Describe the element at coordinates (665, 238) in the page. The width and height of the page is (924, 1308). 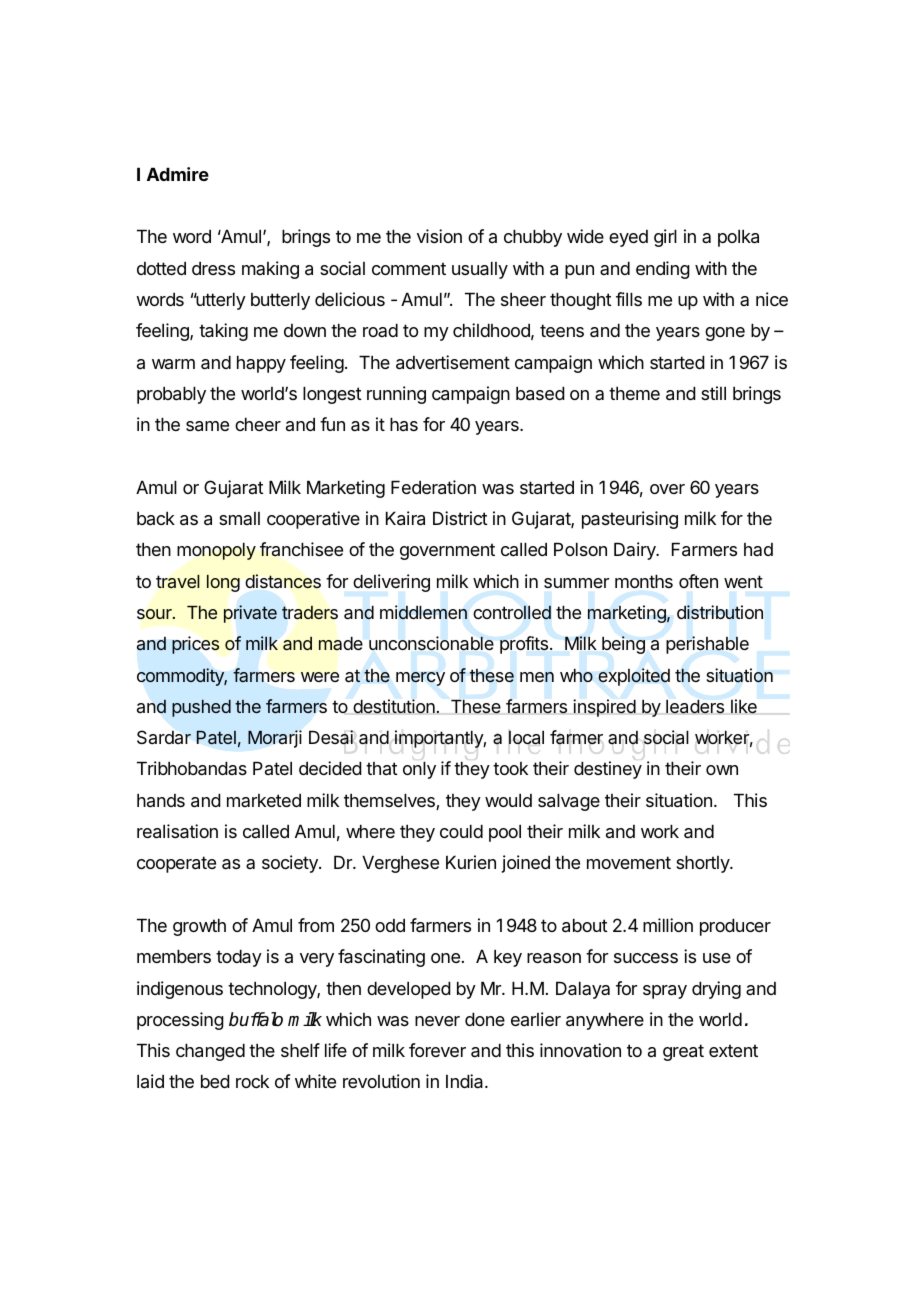
I see `girl` at that location.
